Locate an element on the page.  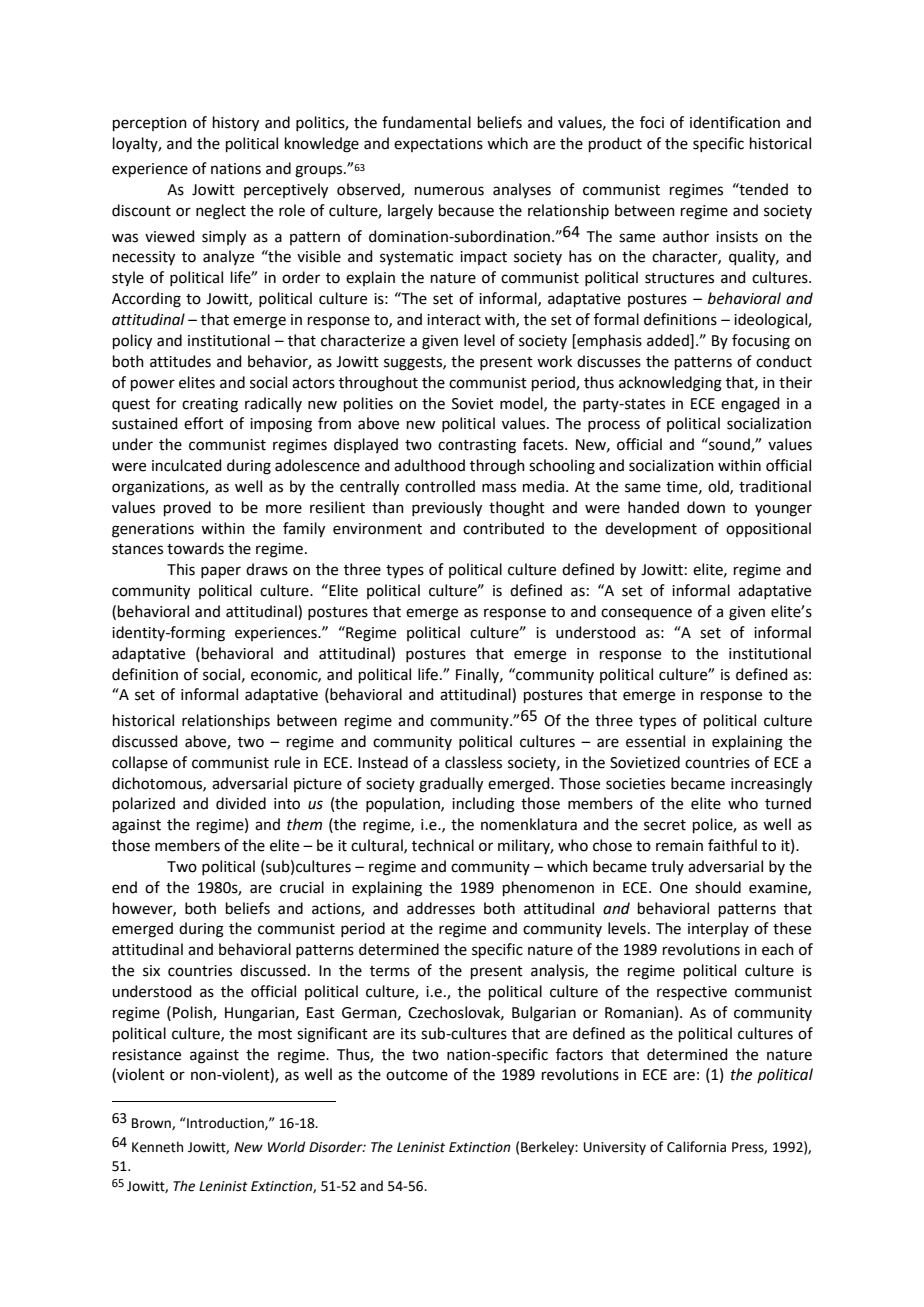
outcome is located at coordinates (417, 1075).
